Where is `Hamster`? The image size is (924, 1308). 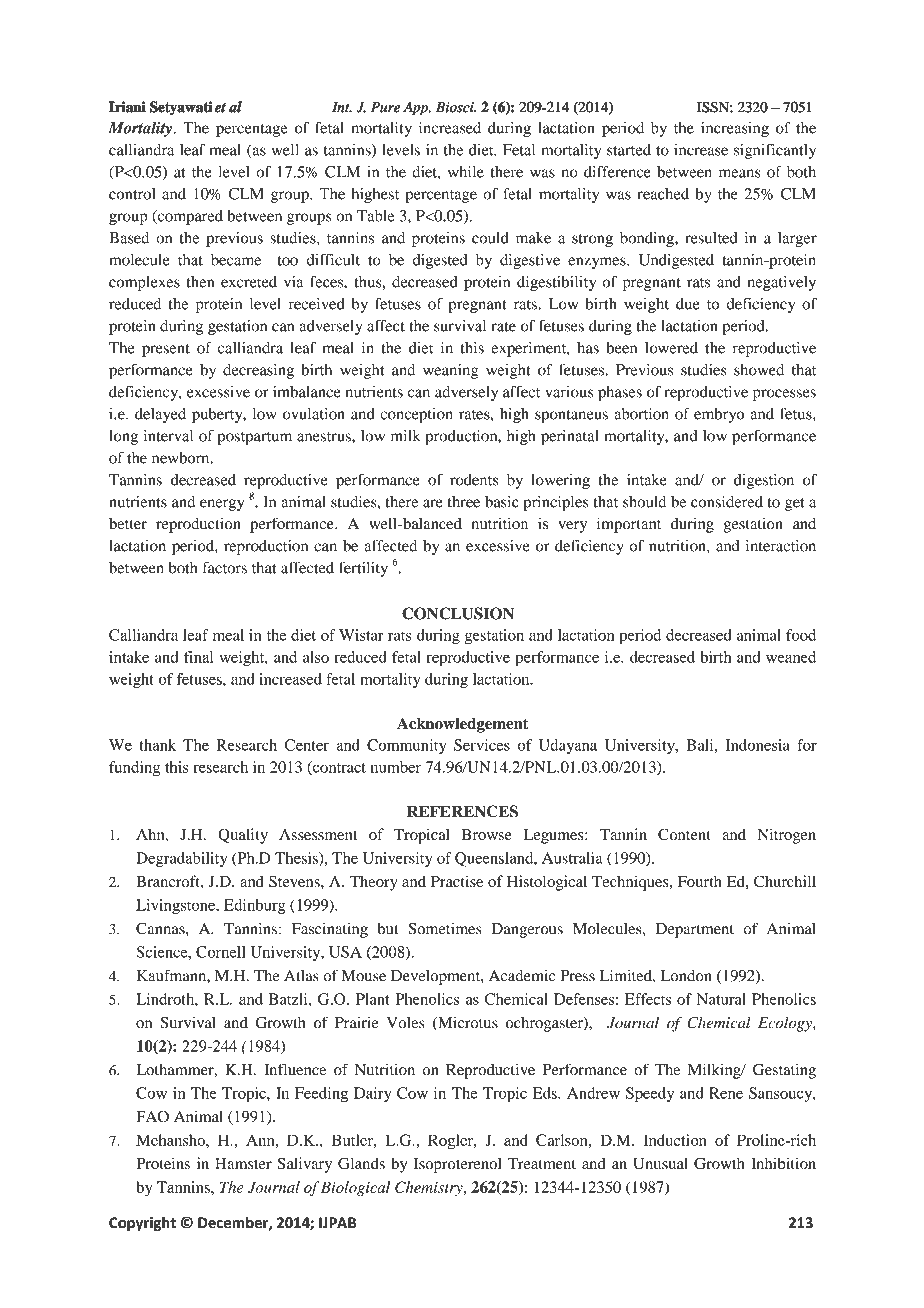 Hamster is located at coordinates (243, 1163).
